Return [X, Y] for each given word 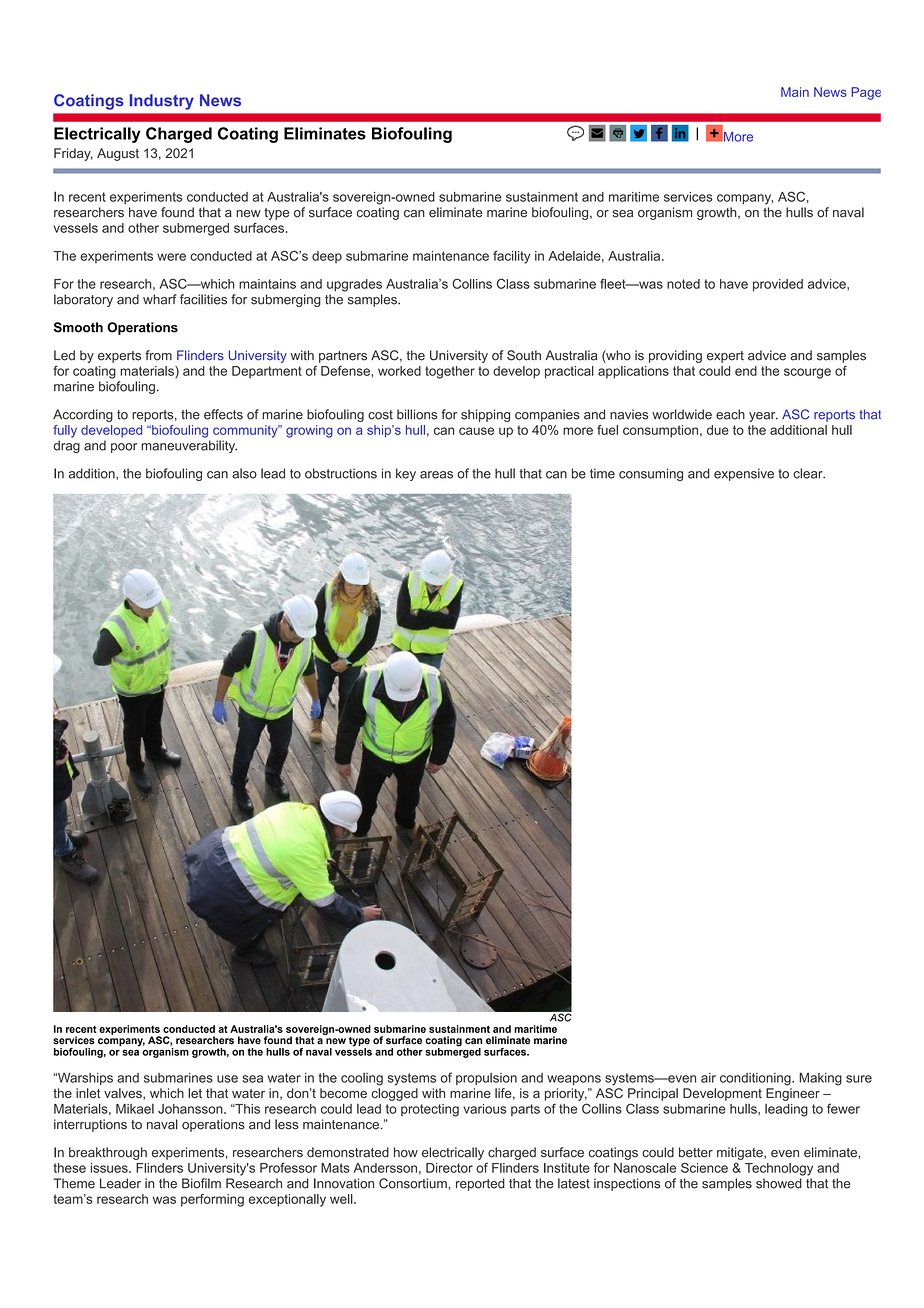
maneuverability [189, 446]
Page [866, 93]
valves [124, 1094]
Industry [162, 102]
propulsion [486, 1079]
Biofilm [201, 1183]
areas [436, 475]
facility [511, 257]
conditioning [756, 1079]
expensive [744, 474]
